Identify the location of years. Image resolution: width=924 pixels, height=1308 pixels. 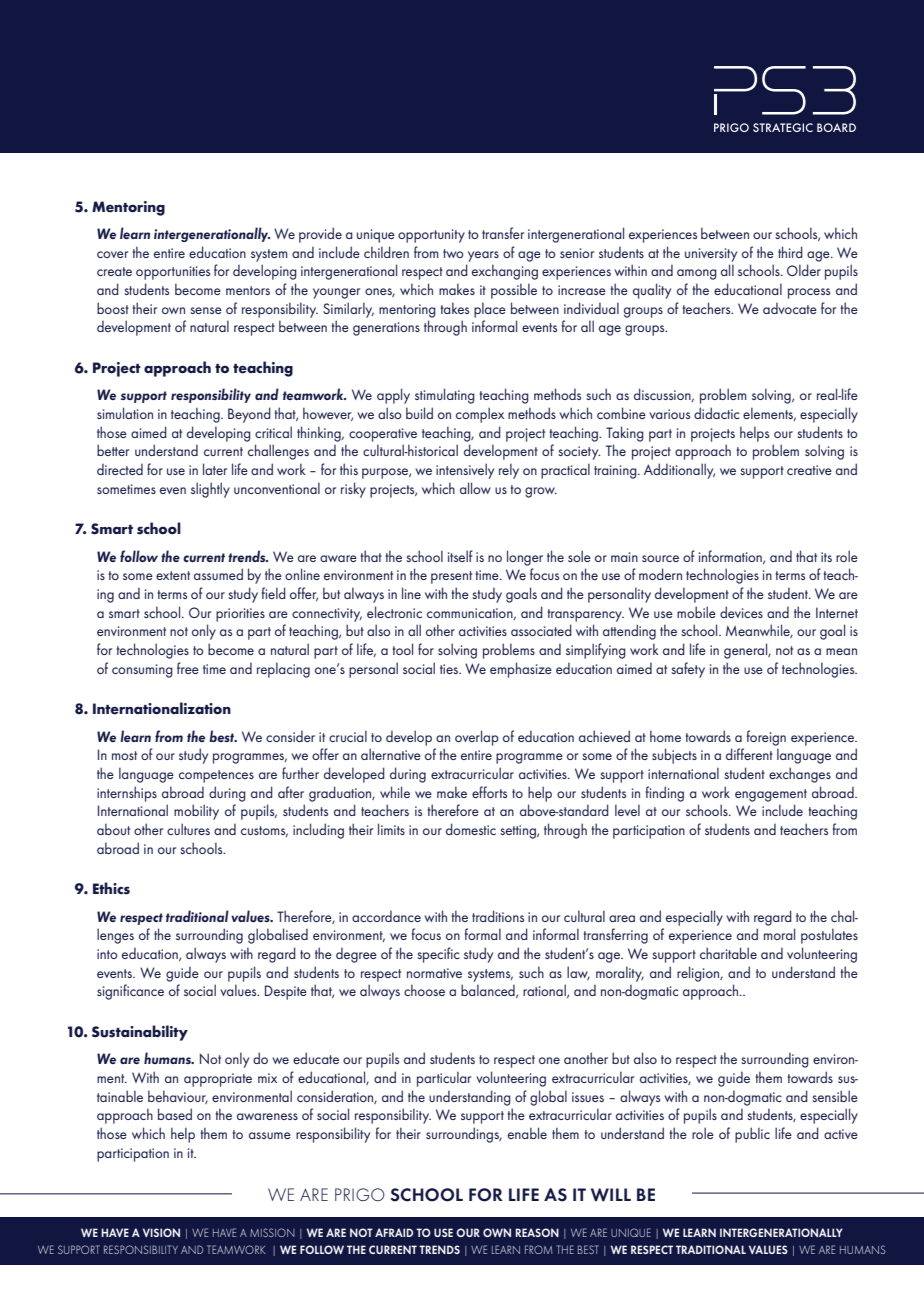
(483, 256).
